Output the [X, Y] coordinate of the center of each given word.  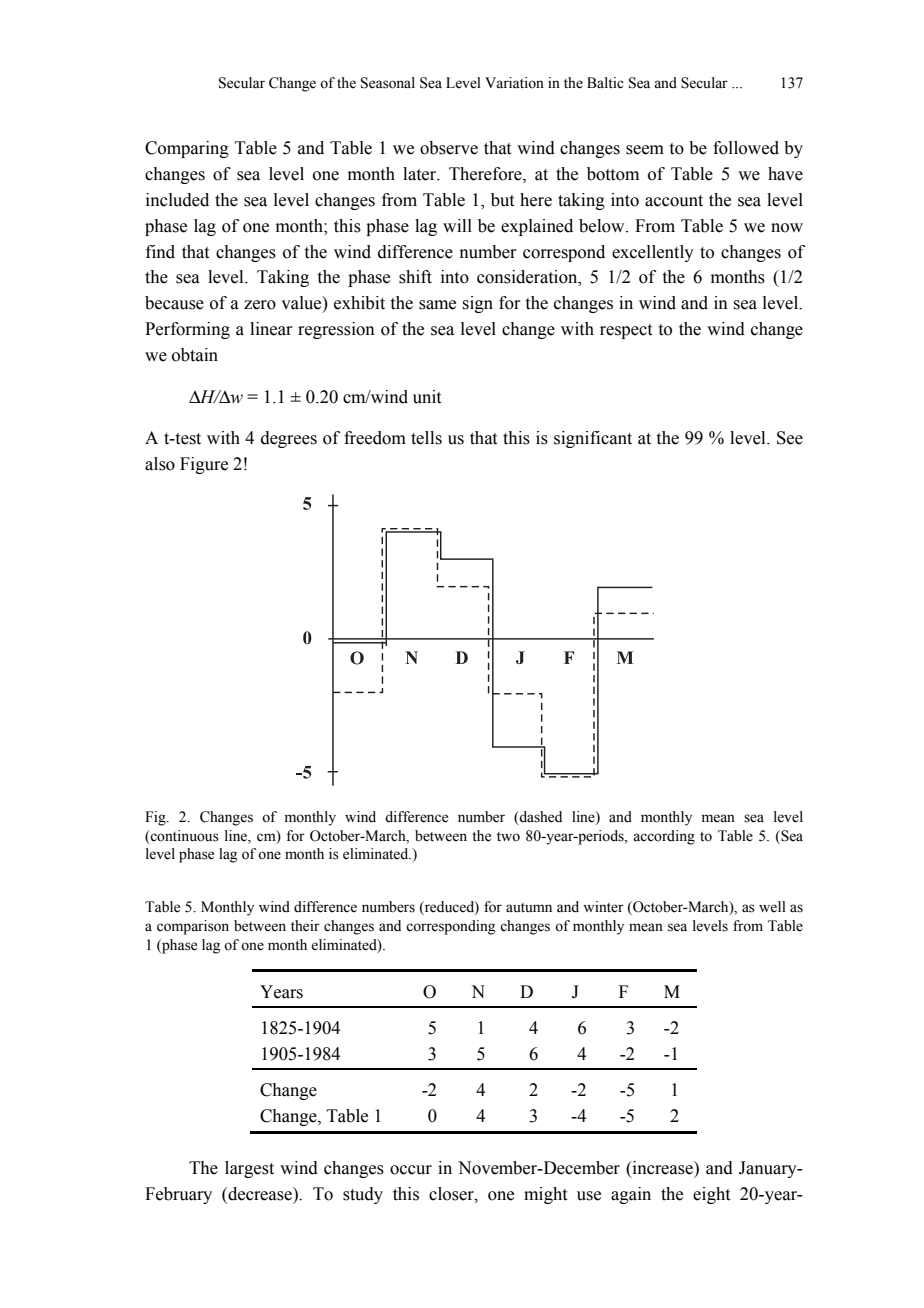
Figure [204, 465]
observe [449, 148]
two [508, 837]
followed [746, 148]
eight [711, 1195]
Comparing [187, 149]
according [664, 837]
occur [411, 1170]
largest [249, 1169]
